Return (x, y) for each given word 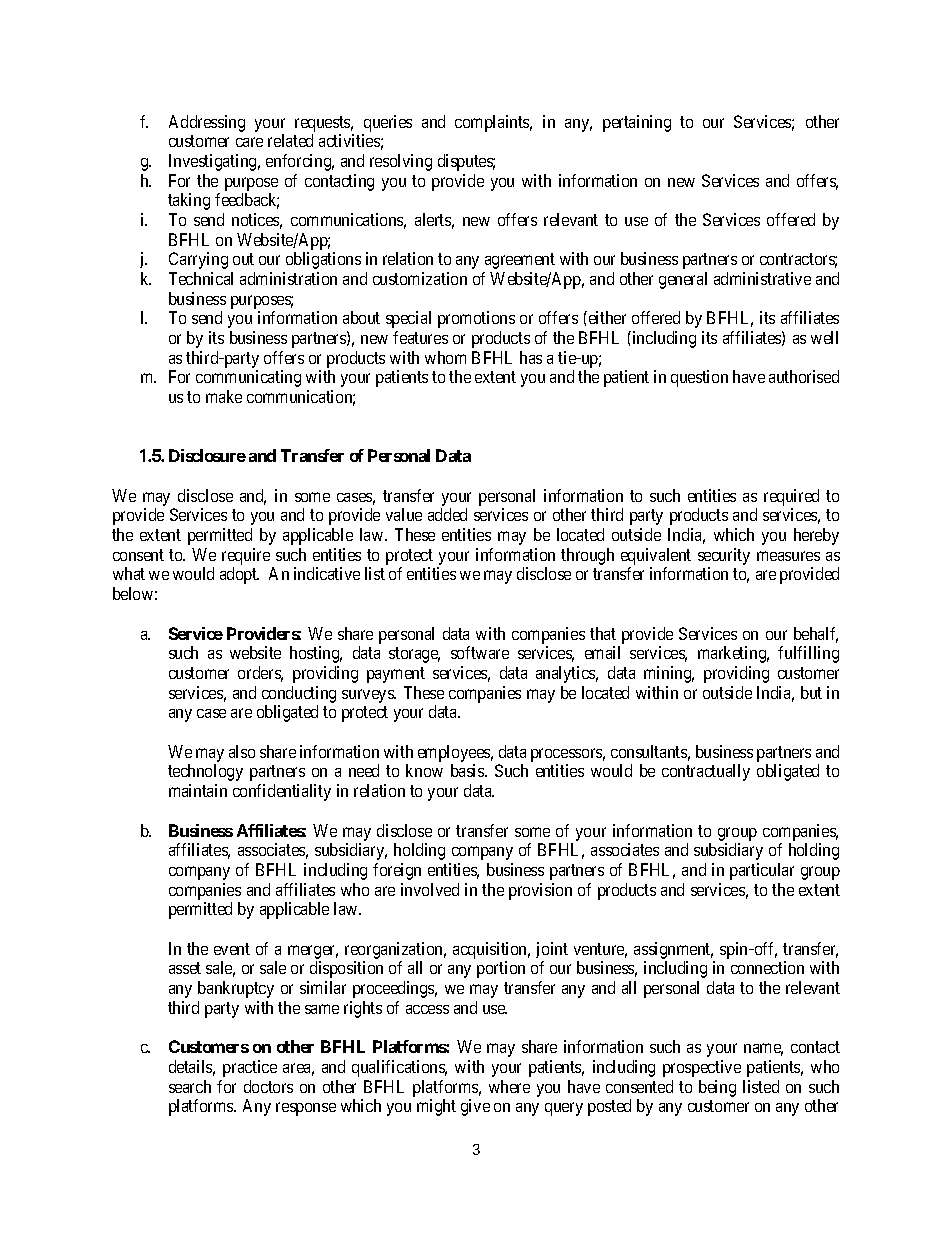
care (249, 142)
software (480, 652)
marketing (733, 654)
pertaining (637, 123)
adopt (239, 575)
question (699, 378)
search (190, 1086)
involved (430, 889)
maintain (198, 790)
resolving (401, 162)
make (224, 396)
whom (445, 357)
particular (762, 871)
